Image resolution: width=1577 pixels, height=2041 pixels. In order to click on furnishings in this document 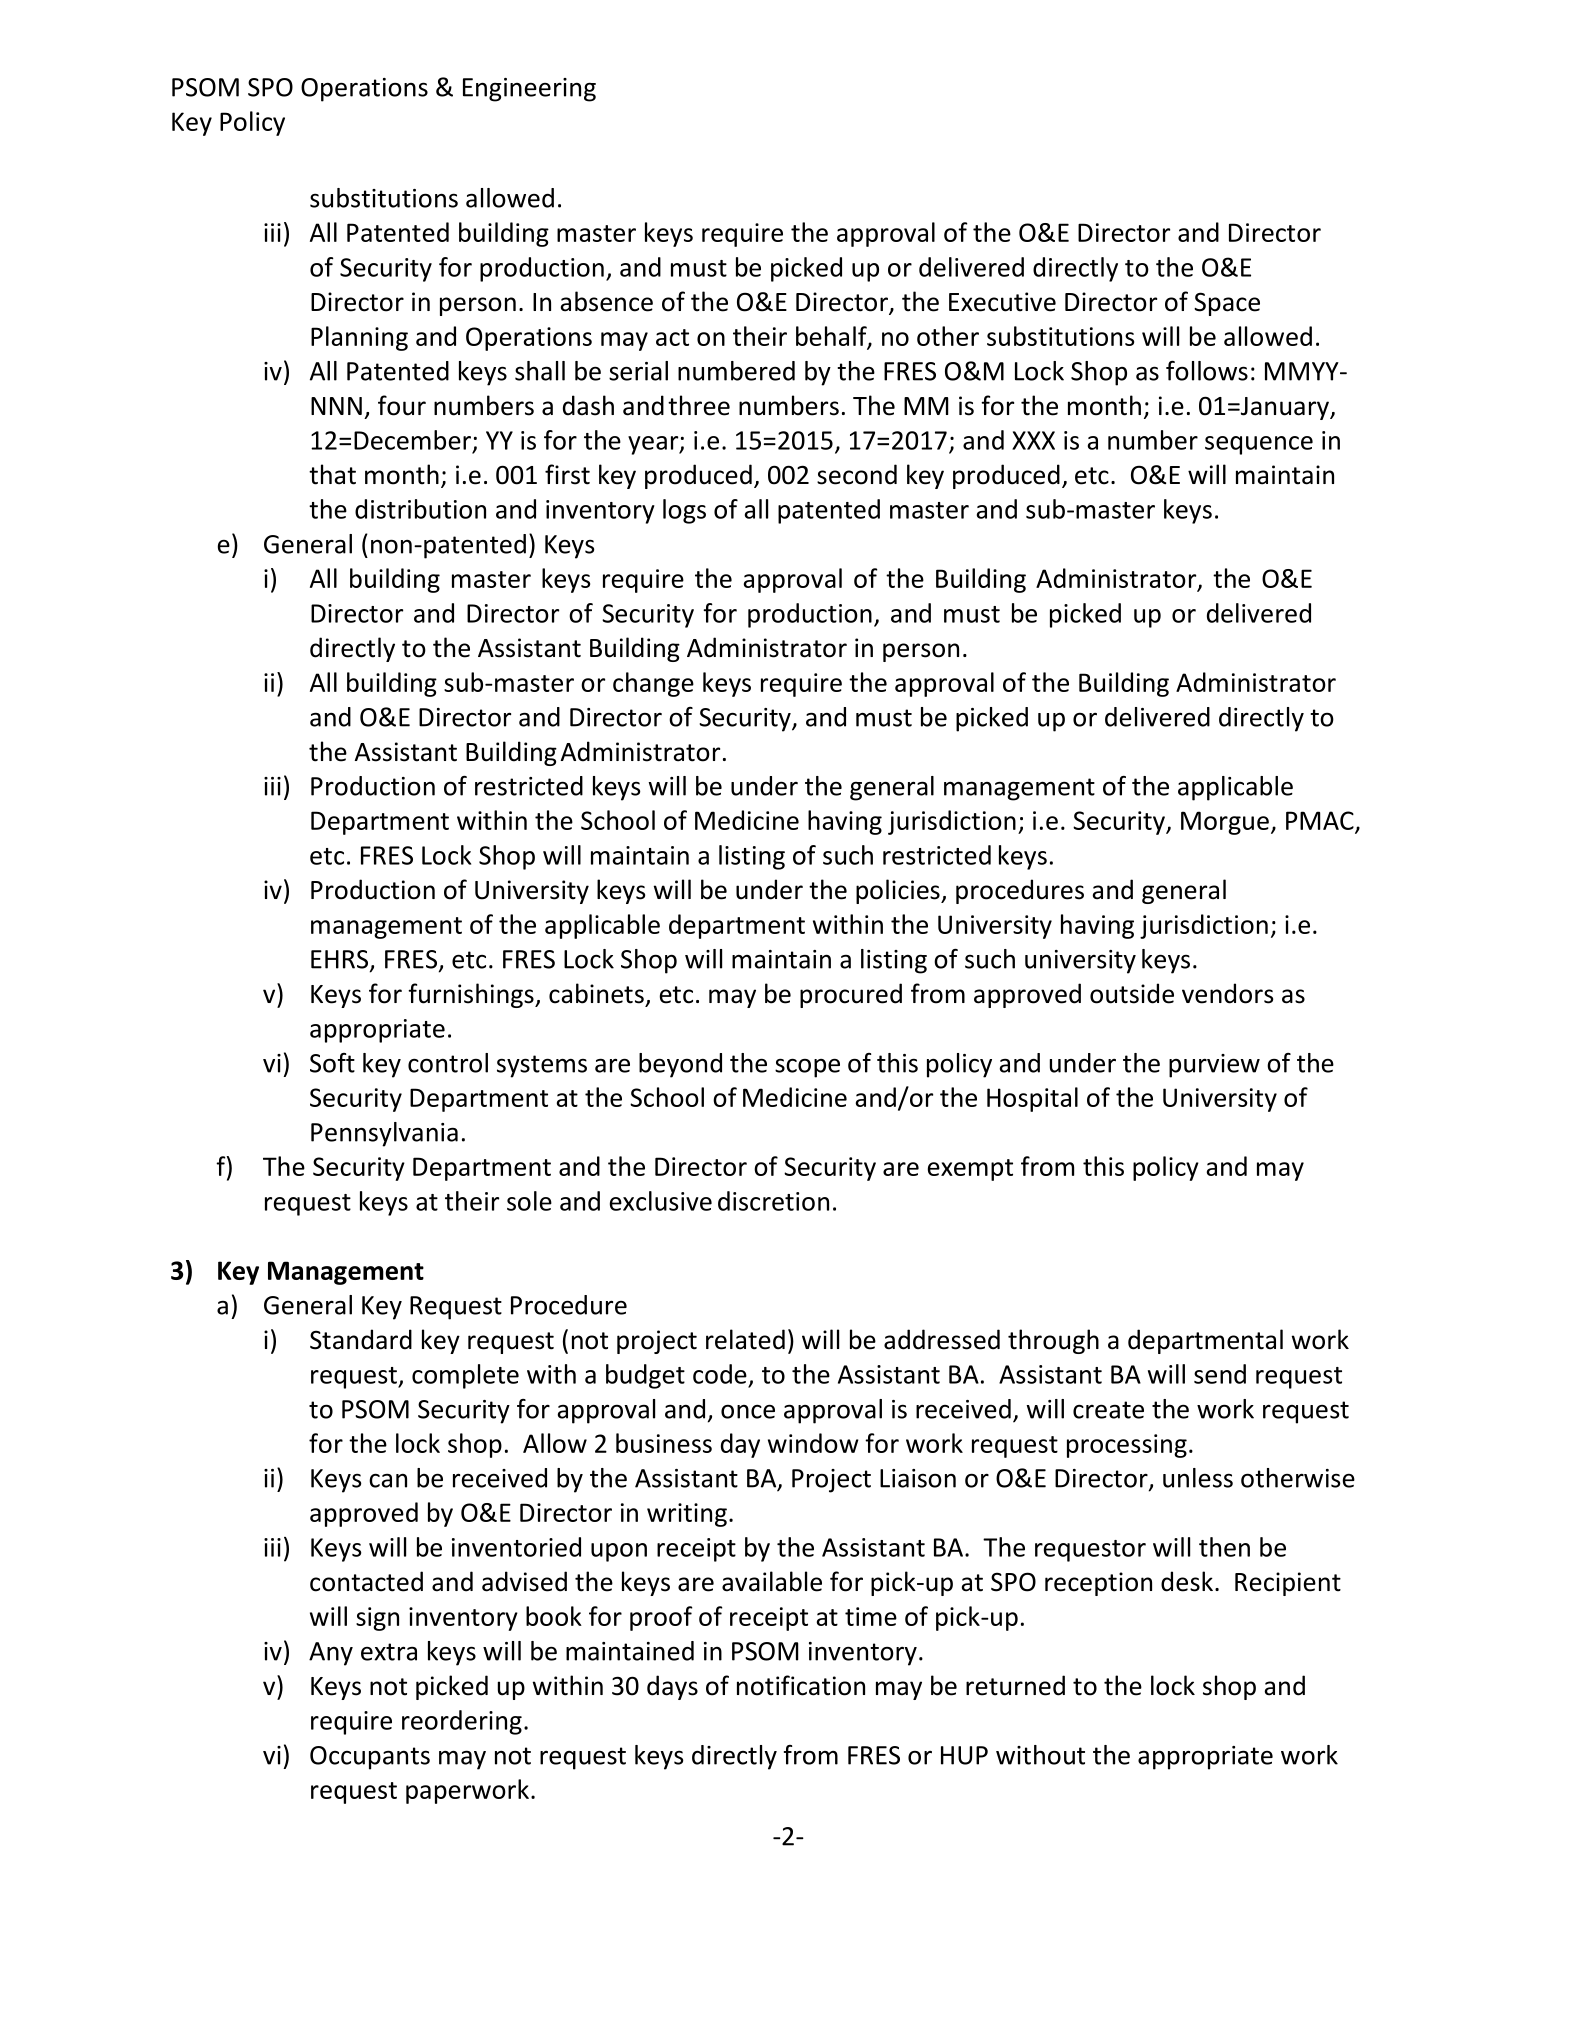, I will do `click(472, 995)`.
